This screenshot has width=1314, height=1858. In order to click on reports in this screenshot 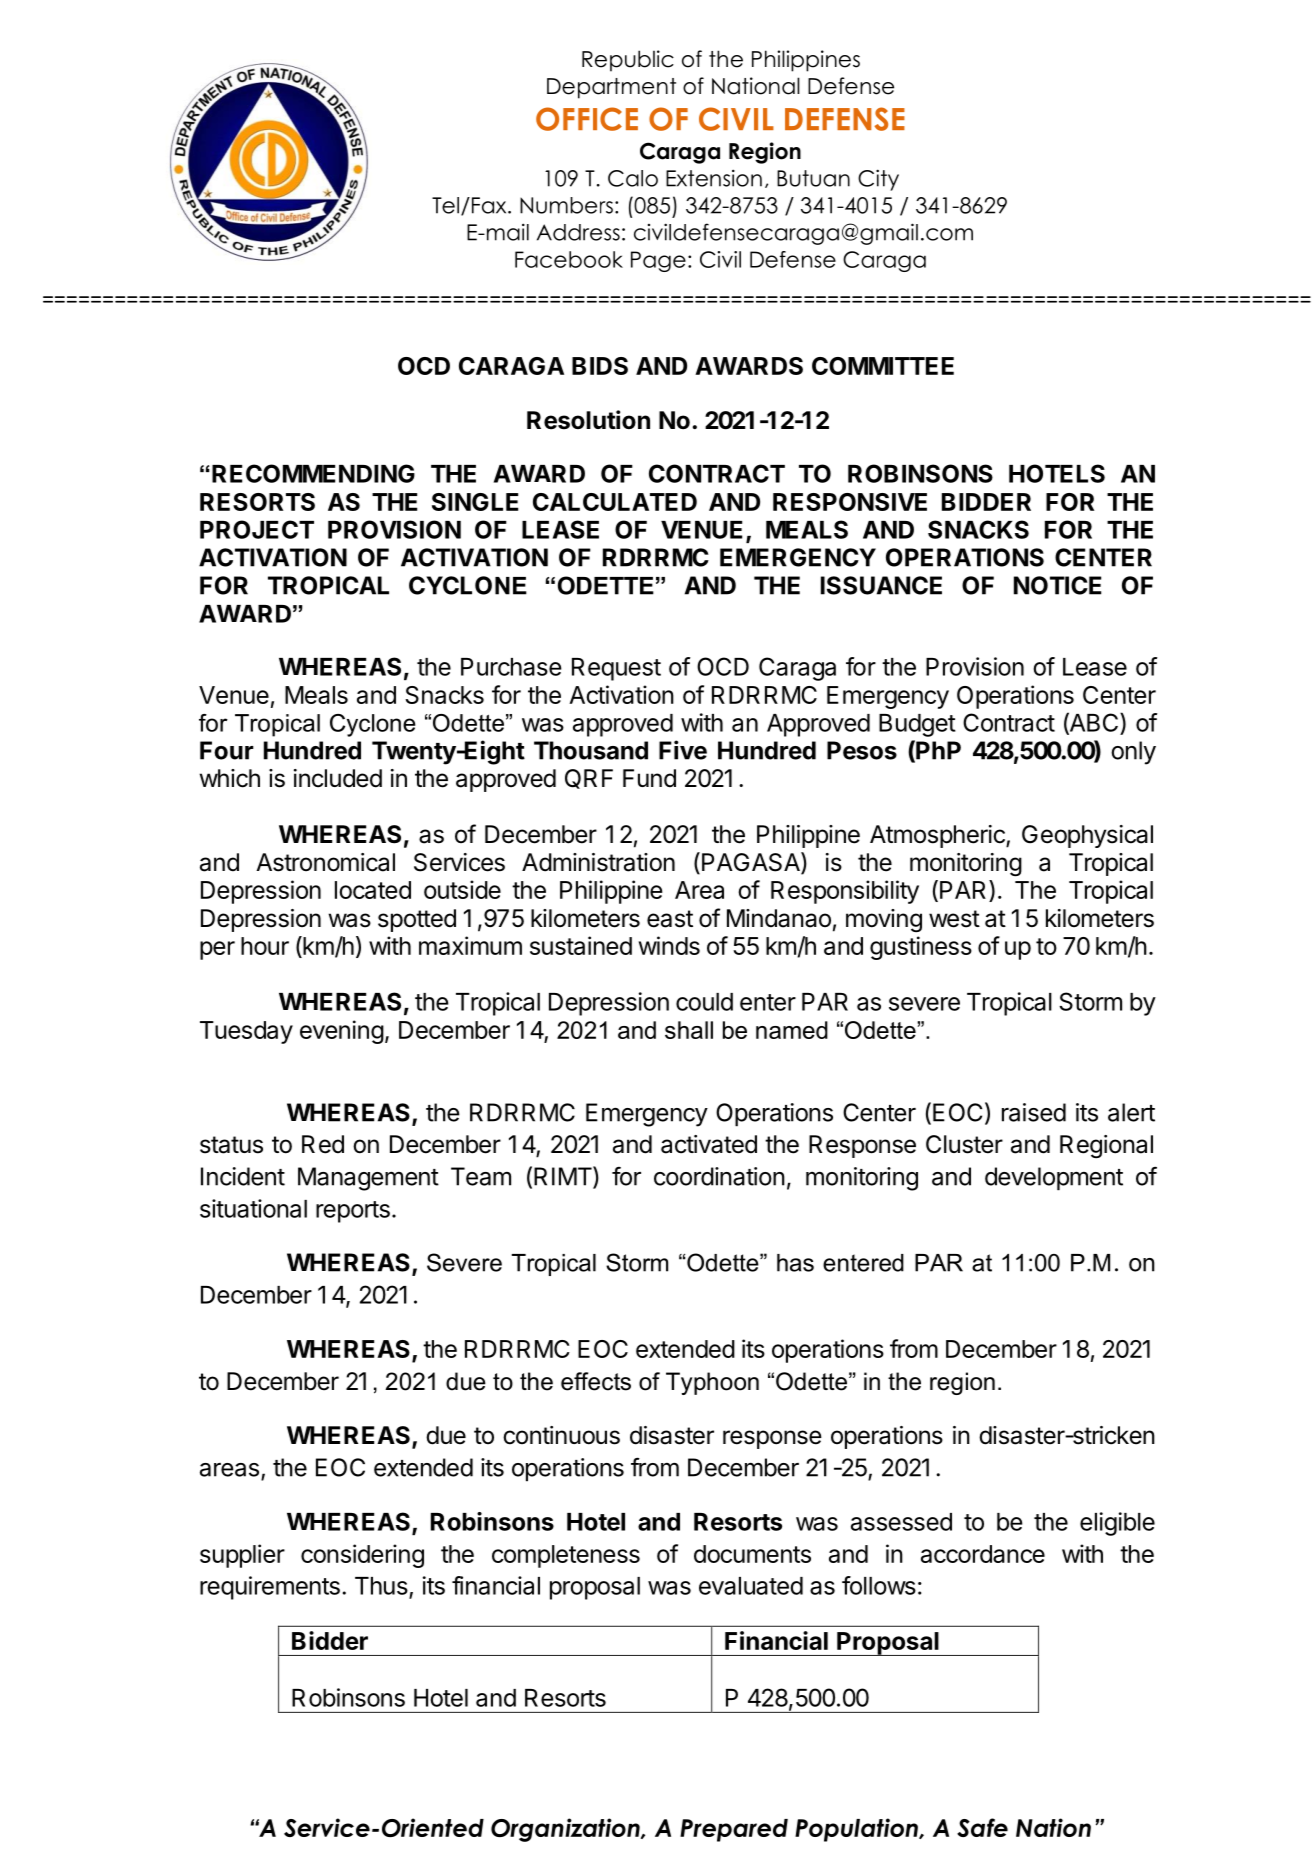, I will do `click(353, 1212)`.
